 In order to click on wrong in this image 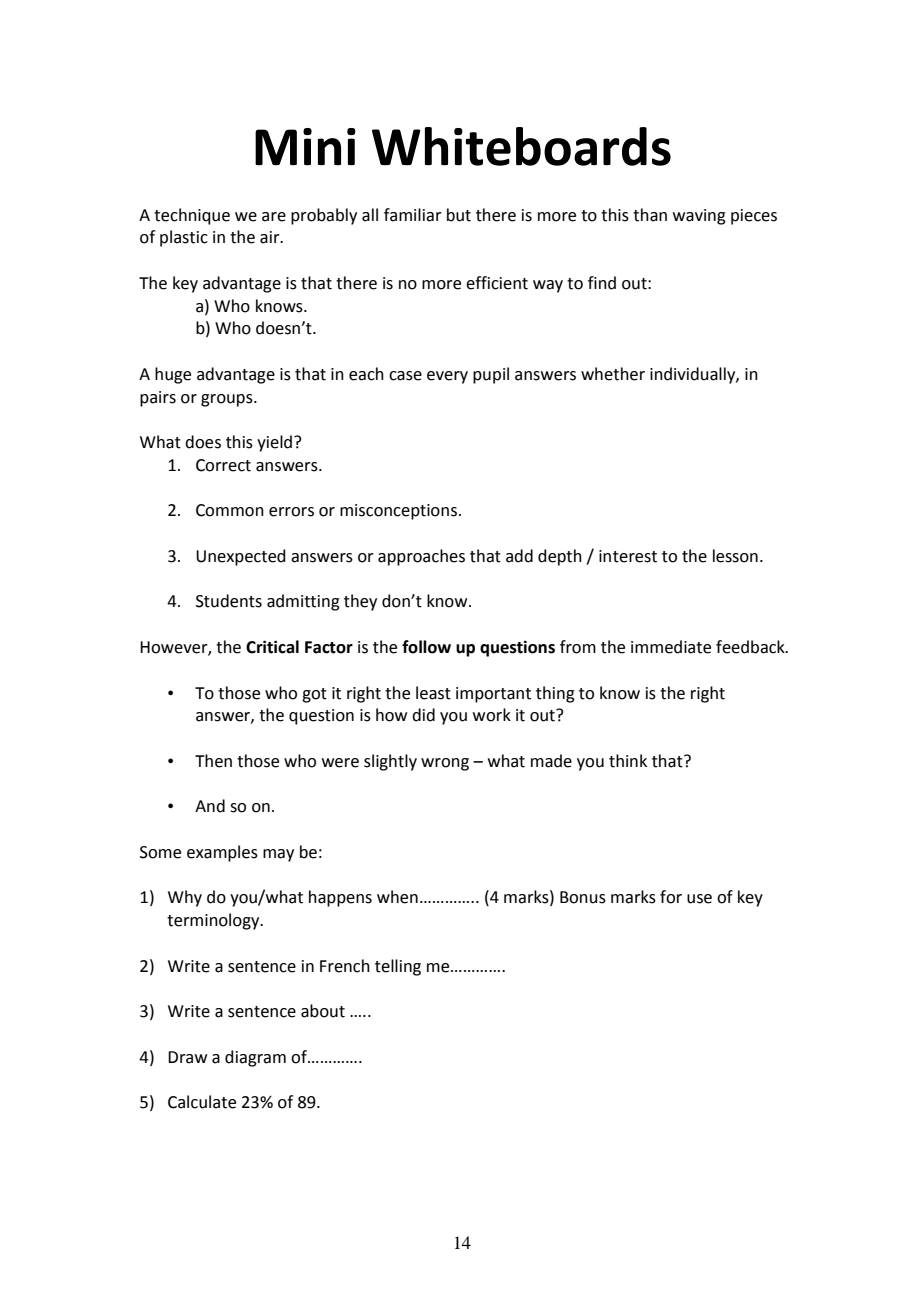, I will do `click(445, 764)`.
